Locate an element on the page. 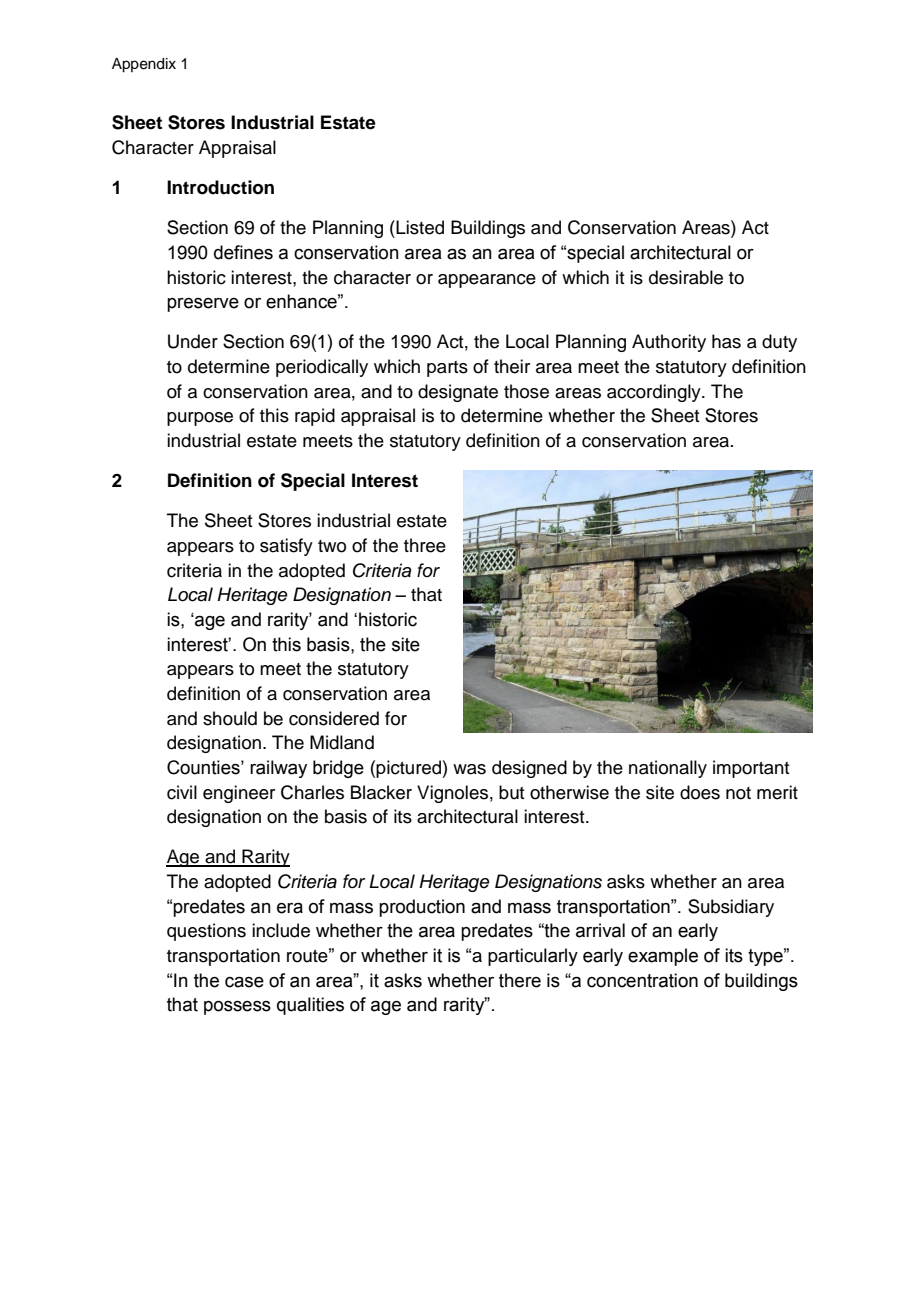  Appendix is located at coordinates (144, 65).
